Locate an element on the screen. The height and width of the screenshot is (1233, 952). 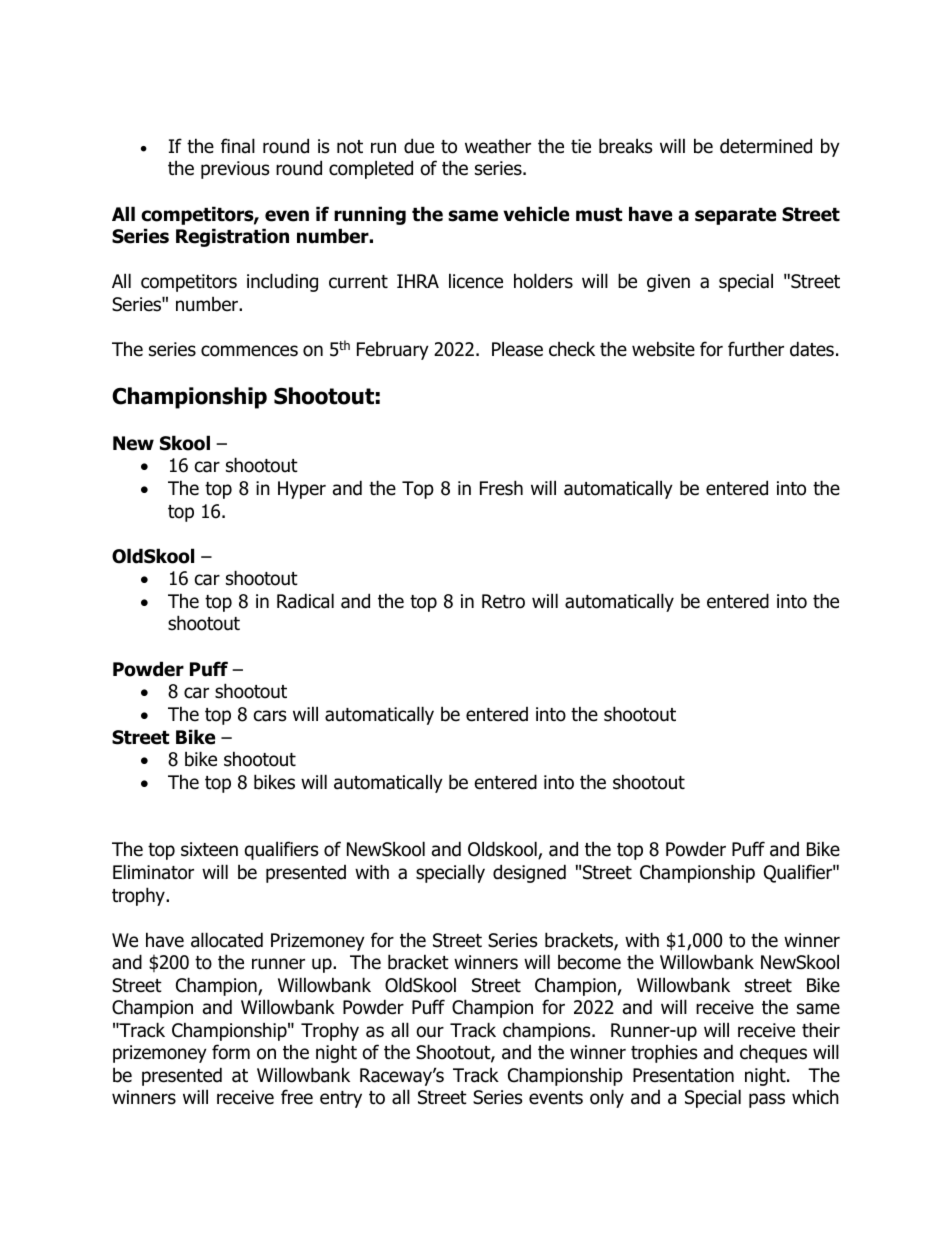
previous is located at coordinates (235, 170).
